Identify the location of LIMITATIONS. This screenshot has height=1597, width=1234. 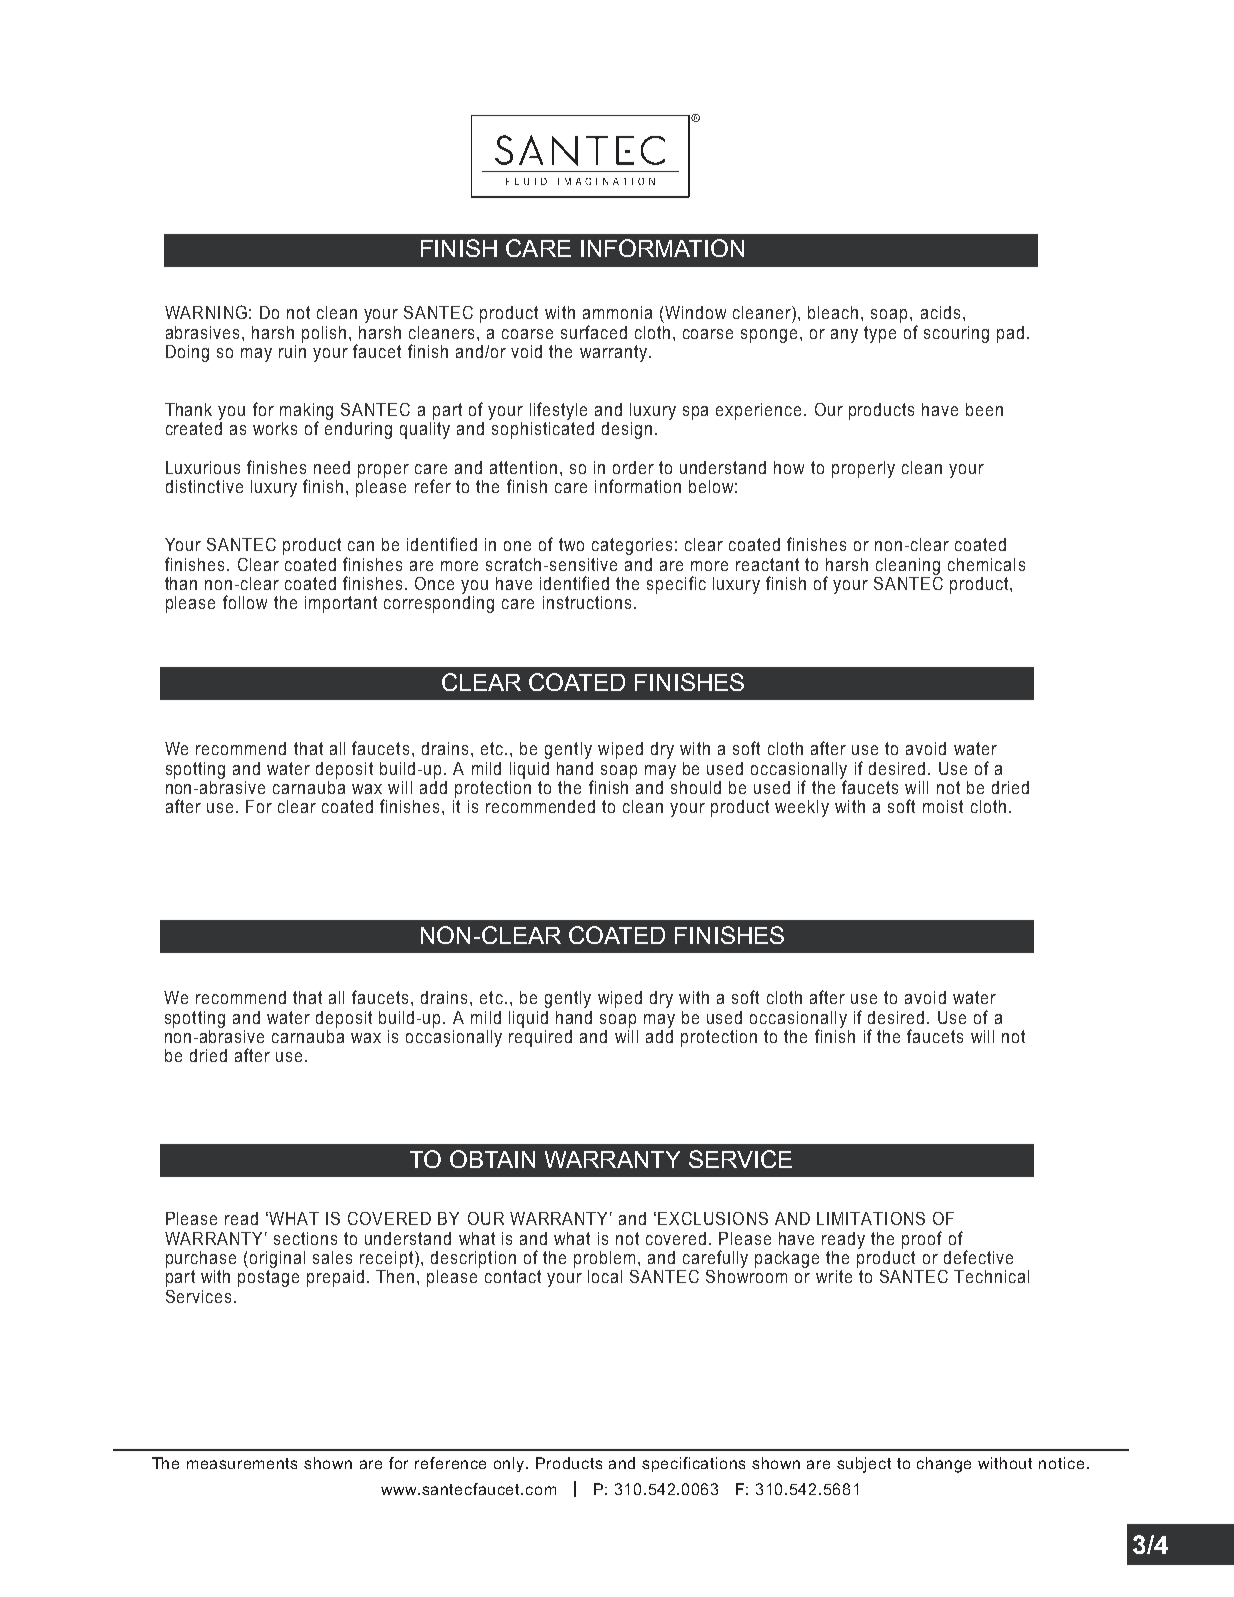
(871, 1218).
